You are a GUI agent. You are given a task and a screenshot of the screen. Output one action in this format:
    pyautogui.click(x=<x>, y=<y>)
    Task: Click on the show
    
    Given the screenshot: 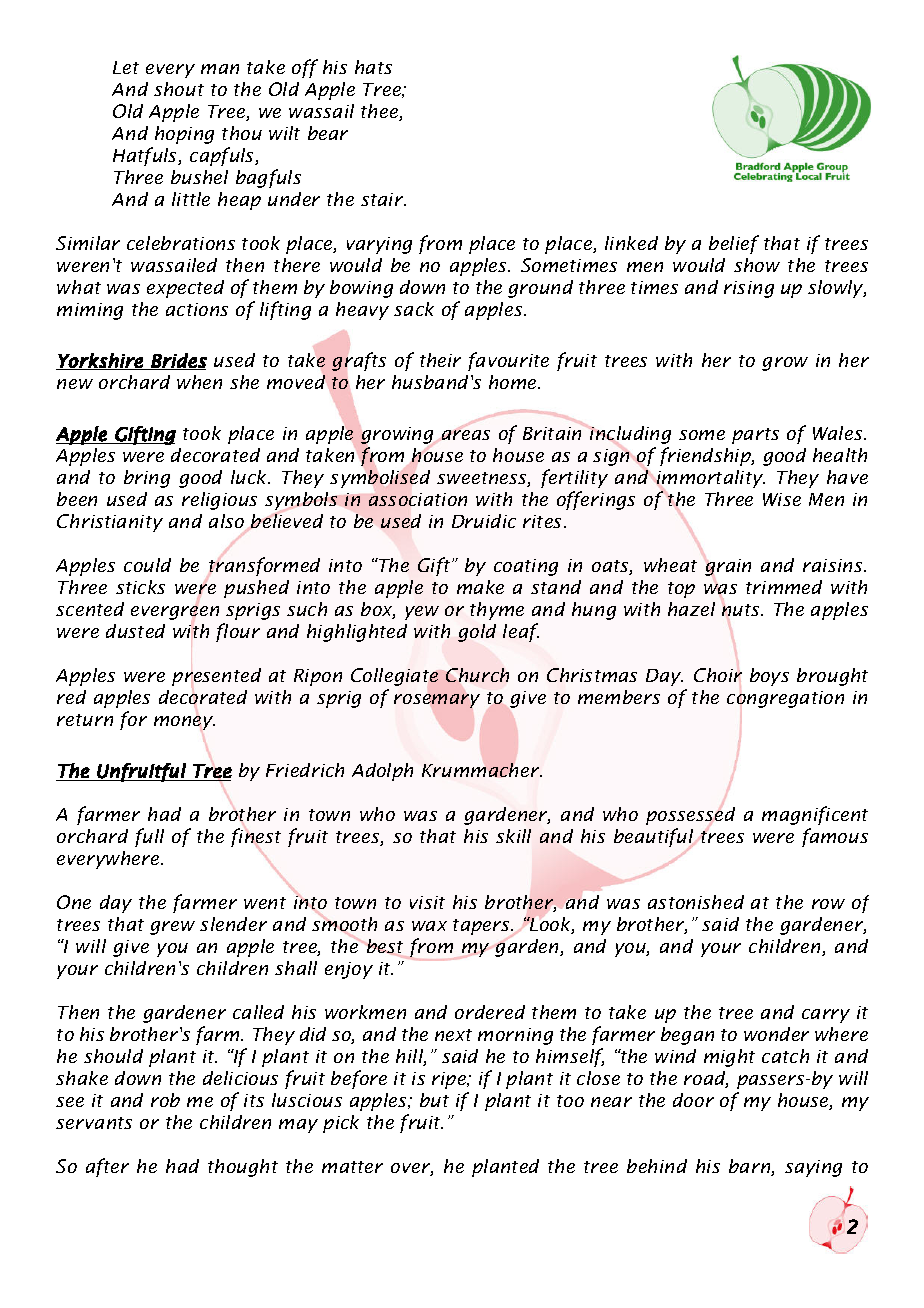 What is the action you would take?
    pyautogui.click(x=757, y=265)
